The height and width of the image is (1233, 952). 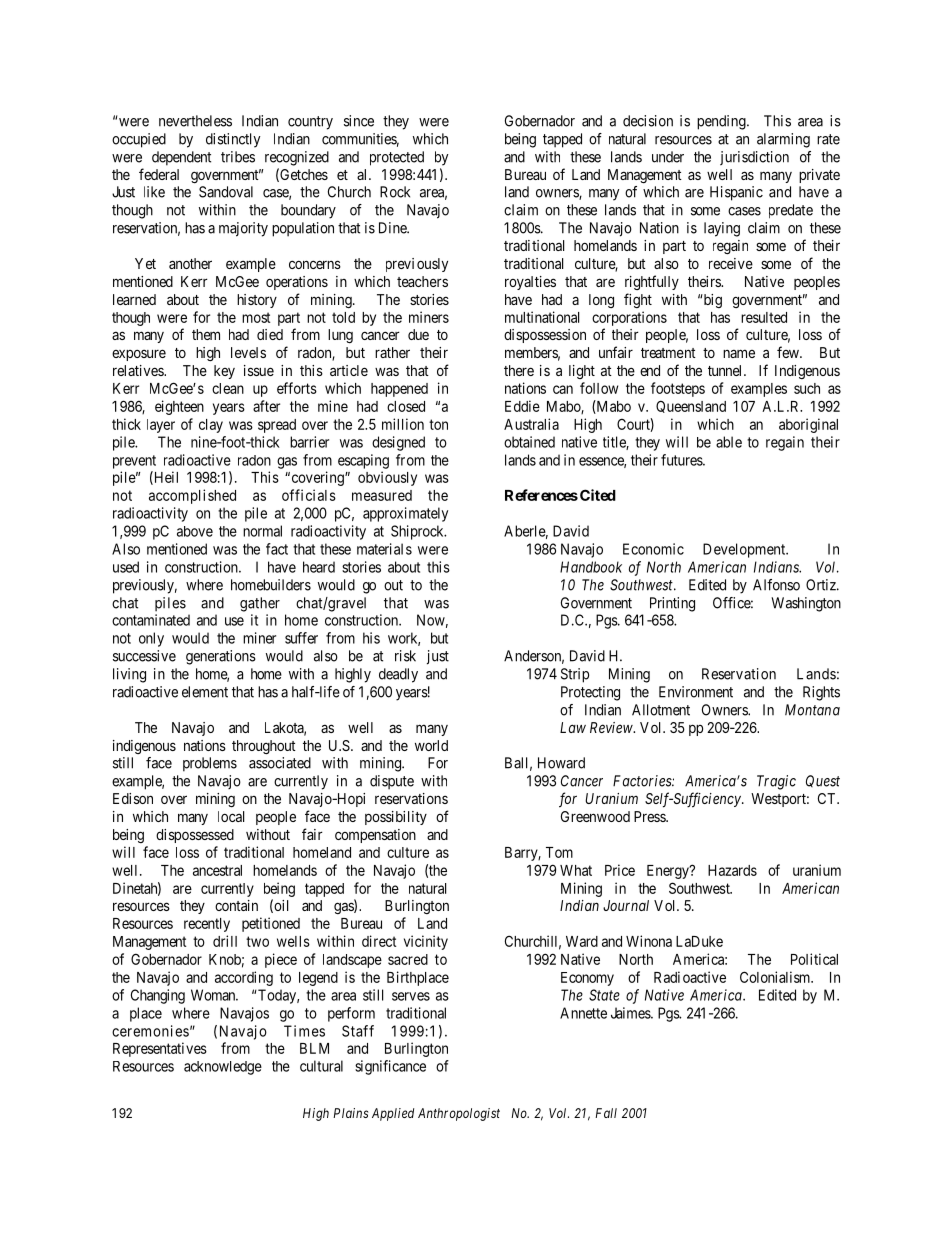 What do you see at coordinates (776, 585) in the image?
I see `Alfonso` at bounding box center [776, 585].
